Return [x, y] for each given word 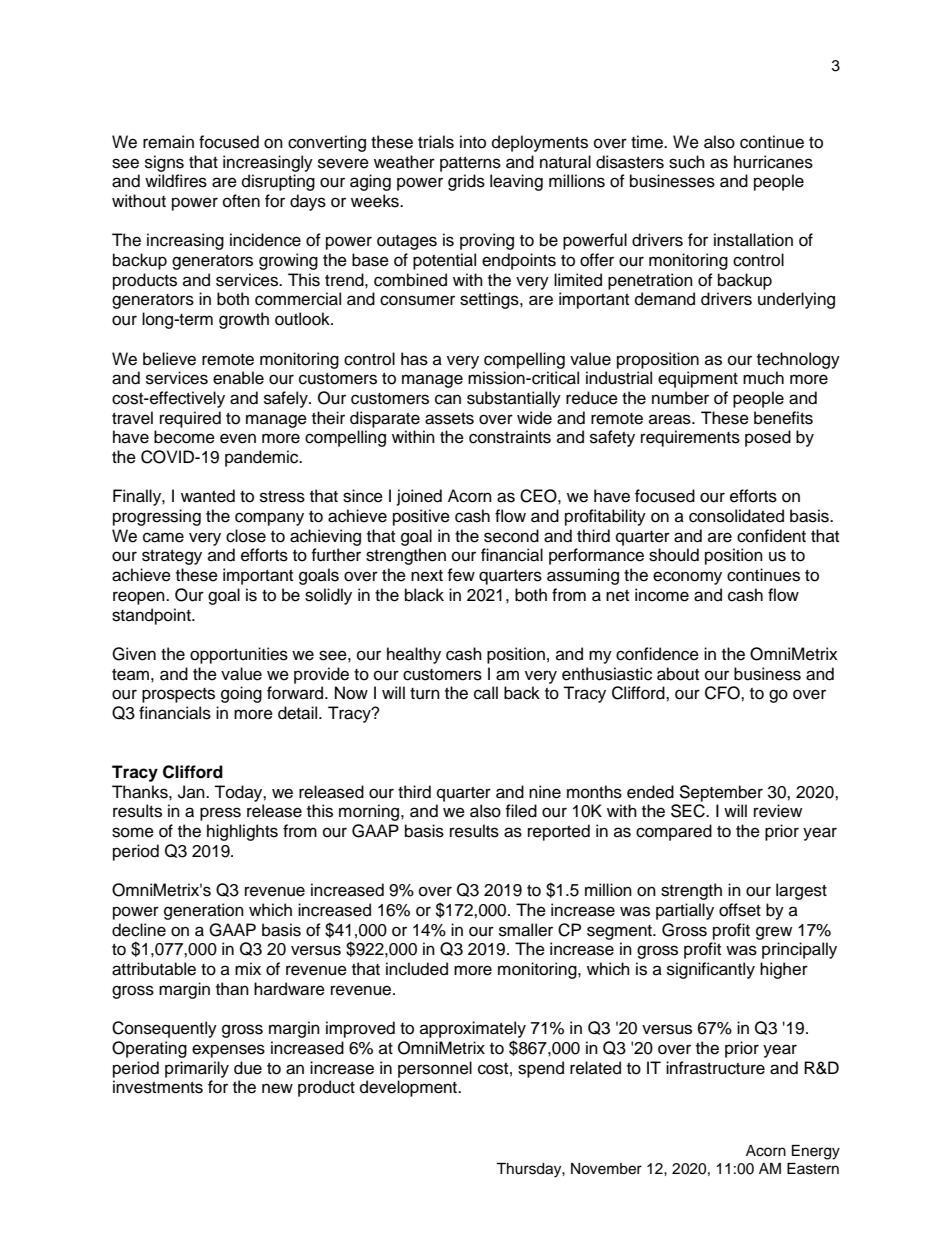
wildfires [176, 181]
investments [158, 1087]
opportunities [239, 655]
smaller [526, 930]
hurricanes [773, 162]
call [486, 693]
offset [740, 910]
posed [768, 438]
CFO [723, 693]
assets [449, 419]
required [190, 419]
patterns [470, 164]
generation [204, 911]
